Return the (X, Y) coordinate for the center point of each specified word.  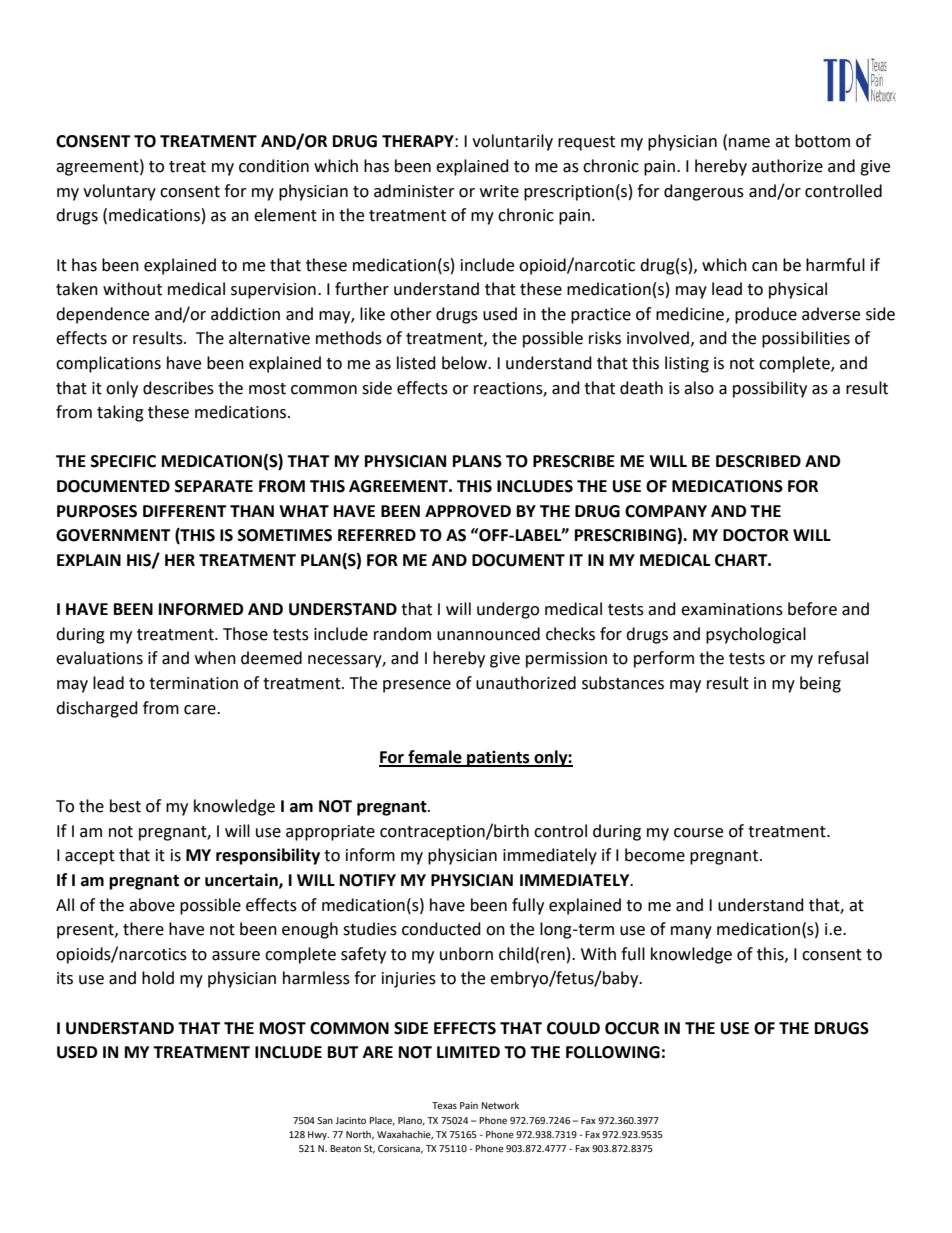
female (435, 758)
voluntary (119, 192)
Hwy (318, 1135)
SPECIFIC (123, 461)
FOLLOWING (613, 1052)
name (749, 143)
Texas (444, 1105)
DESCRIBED (758, 461)
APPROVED (468, 511)
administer (414, 191)
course (698, 833)
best (125, 806)
